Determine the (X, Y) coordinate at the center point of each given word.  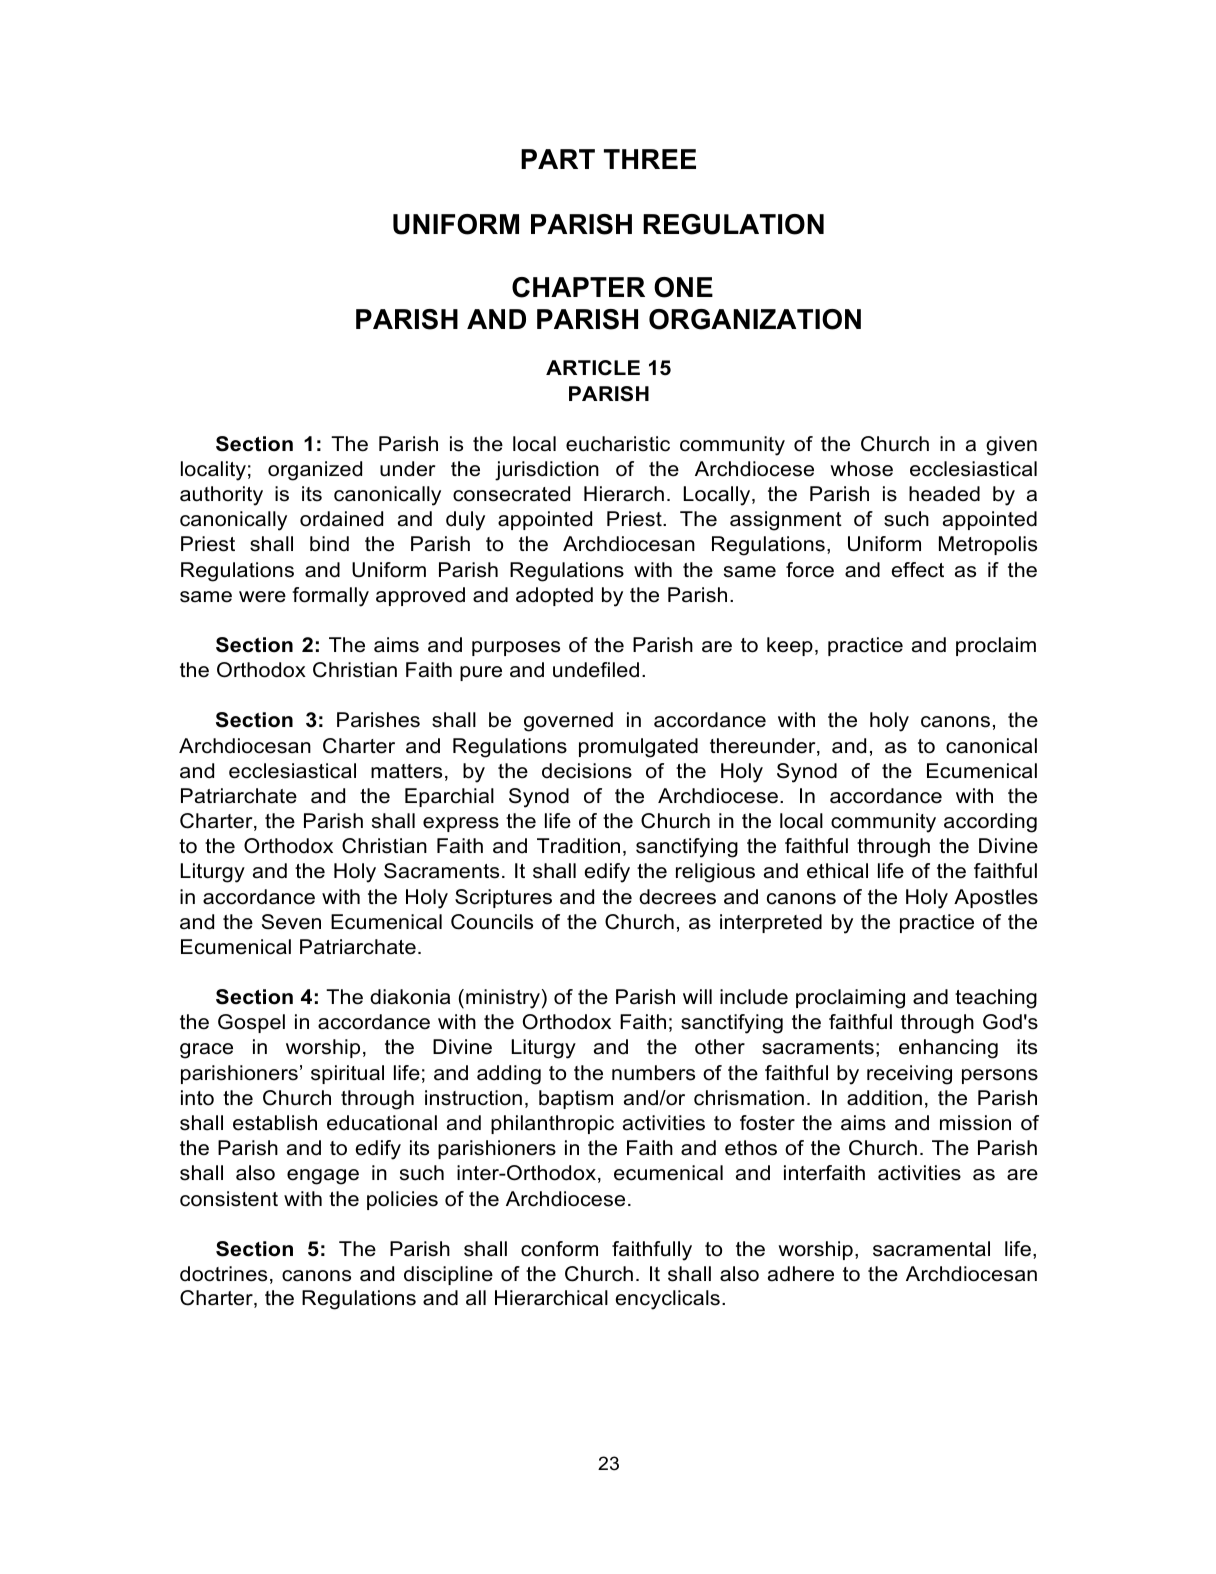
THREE (650, 159)
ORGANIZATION (755, 319)
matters (406, 771)
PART (558, 159)
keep (790, 646)
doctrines (223, 1274)
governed (568, 722)
